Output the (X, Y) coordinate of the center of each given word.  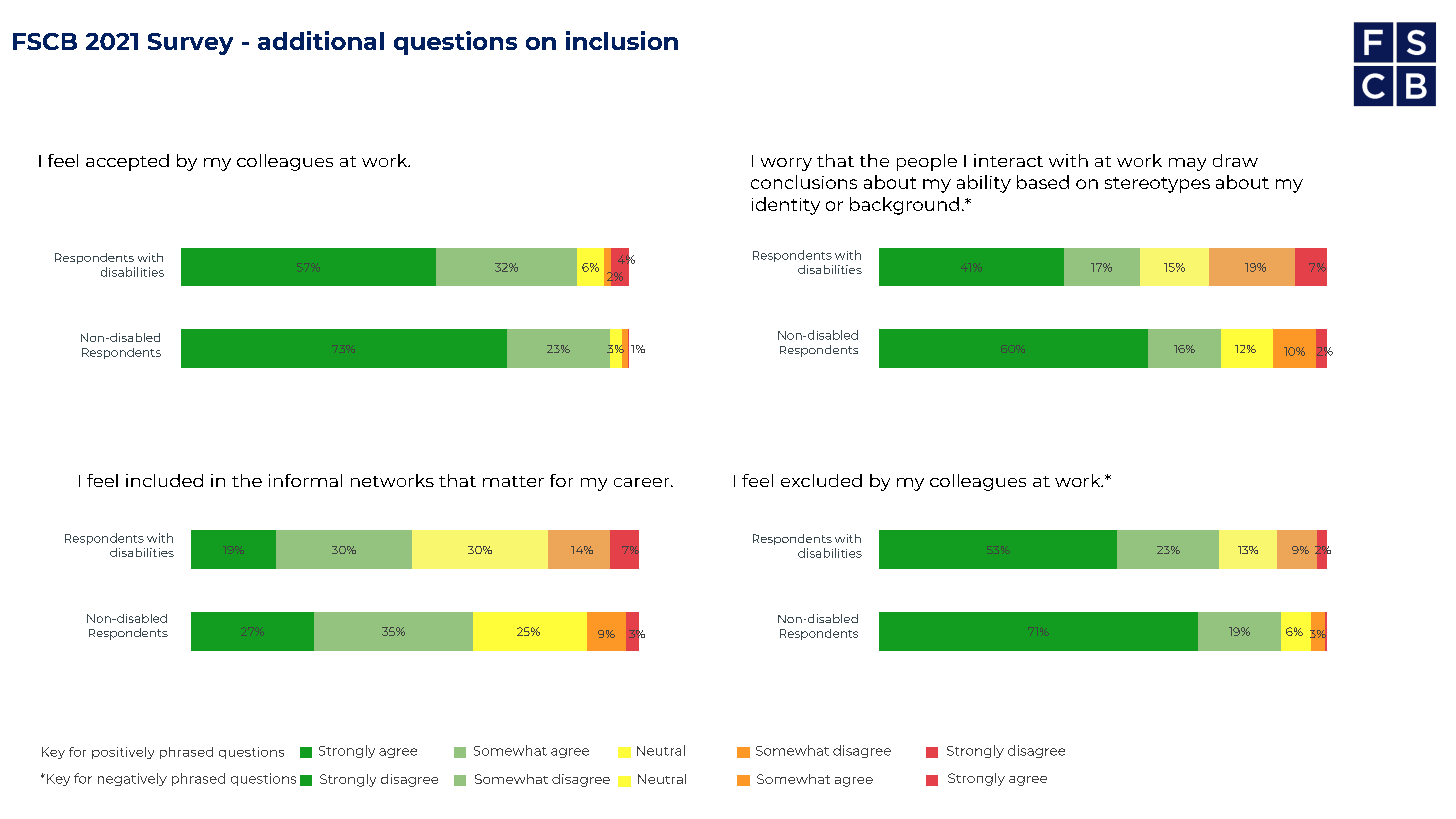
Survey (190, 44)
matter (513, 481)
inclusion (622, 40)
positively (123, 753)
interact (1008, 160)
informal (305, 480)
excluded (821, 480)
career (643, 482)
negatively (132, 779)
